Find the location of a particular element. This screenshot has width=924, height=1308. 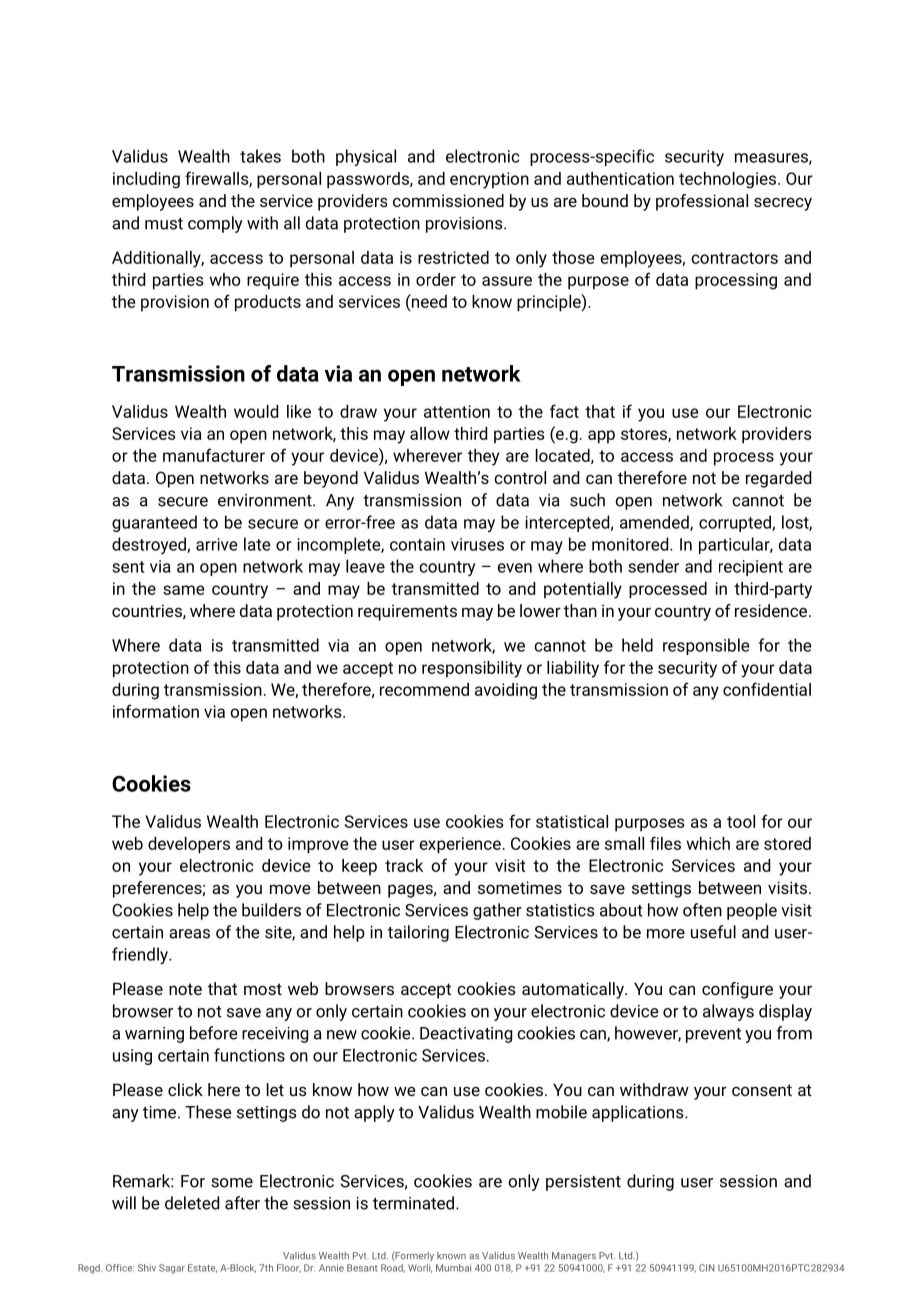

Mumbai is located at coordinates (453, 1268).
